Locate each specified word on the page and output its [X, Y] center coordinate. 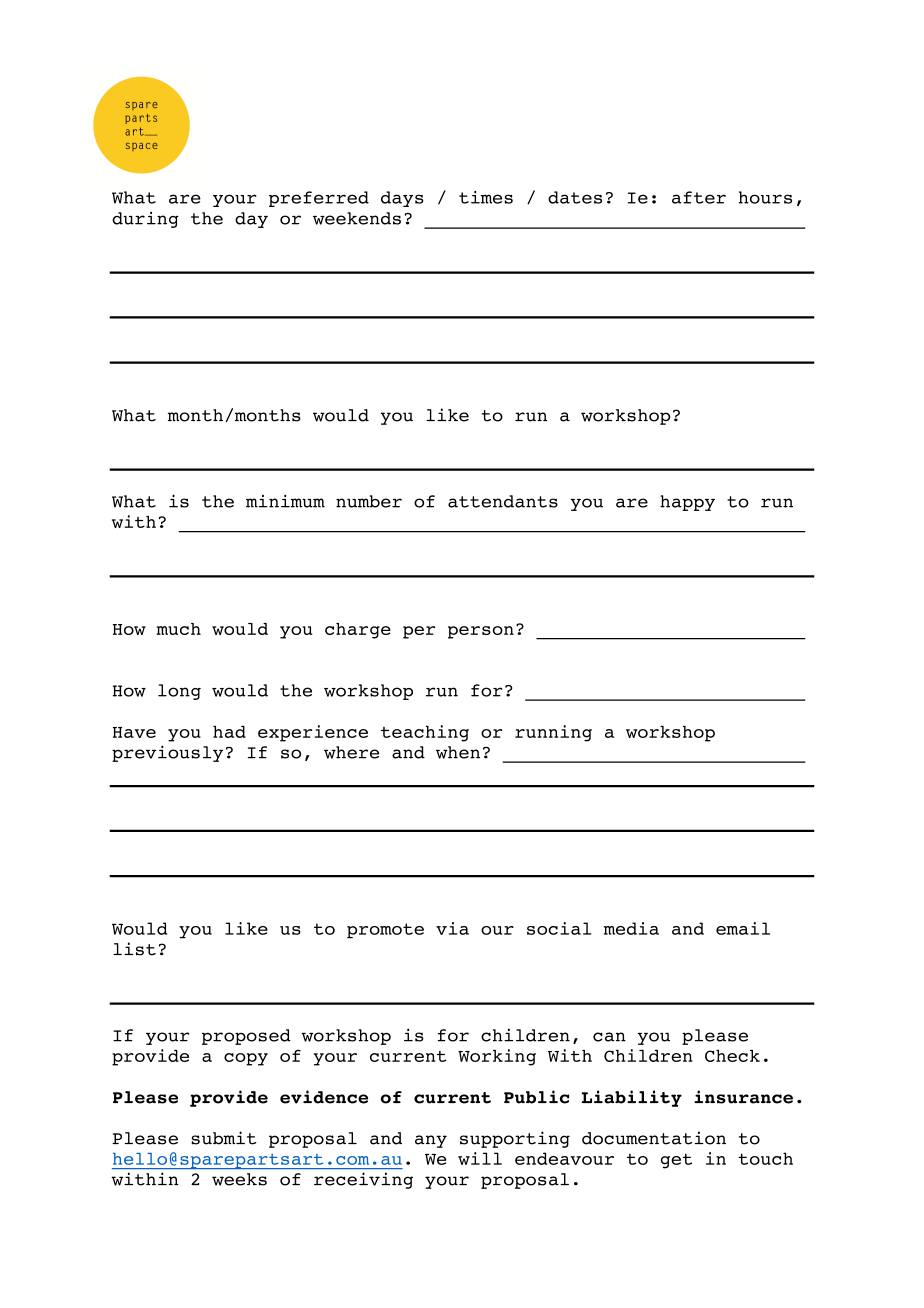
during [145, 219]
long [179, 692]
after [699, 197]
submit [223, 1138]
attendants [503, 501]
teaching [425, 733]
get [676, 1161]
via [452, 928]
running [553, 733]
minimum [285, 501]
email [743, 928]
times [486, 197]
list [134, 949]
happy [687, 503]
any [431, 1141]
